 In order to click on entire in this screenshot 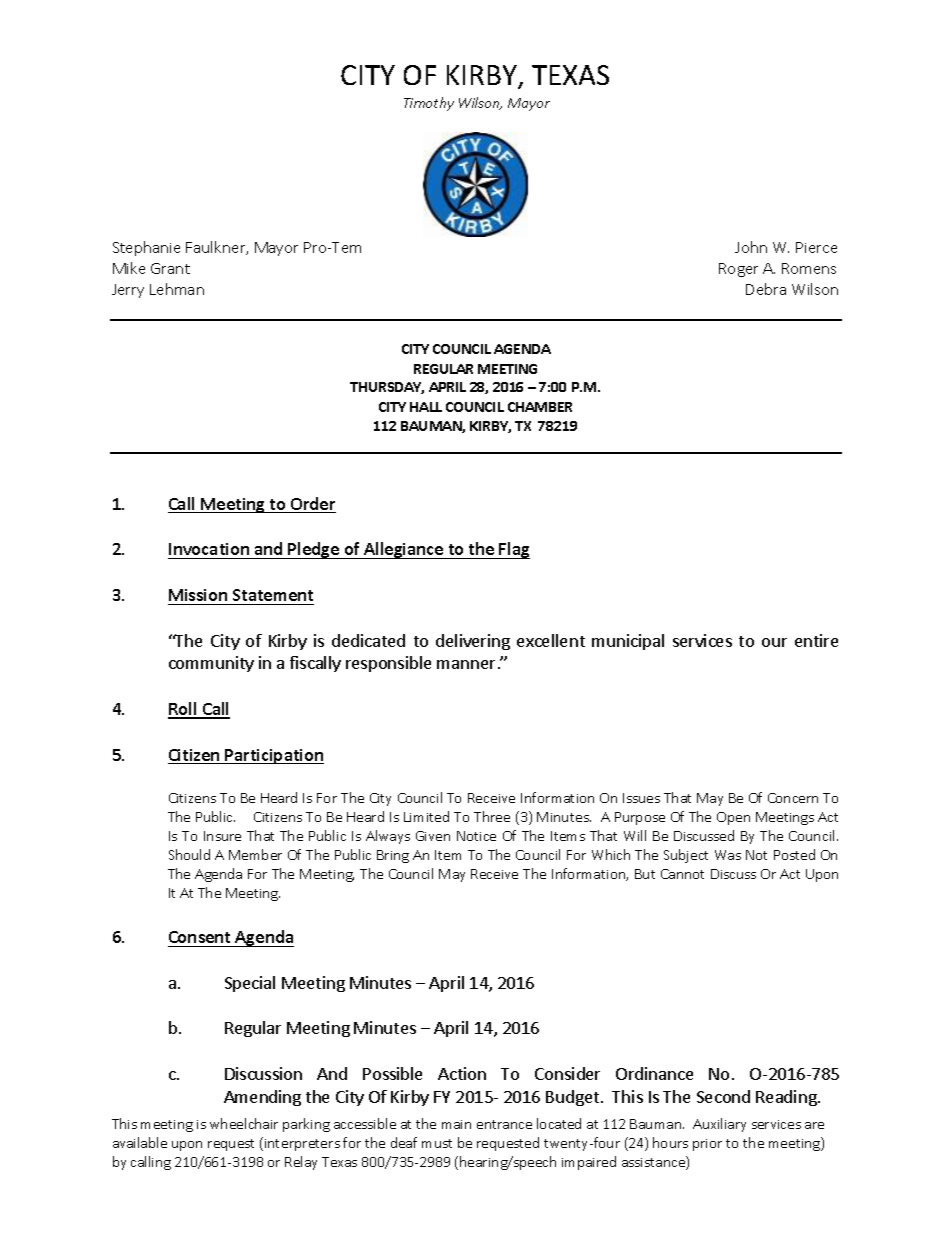, I will do `click(816, 640)`.
